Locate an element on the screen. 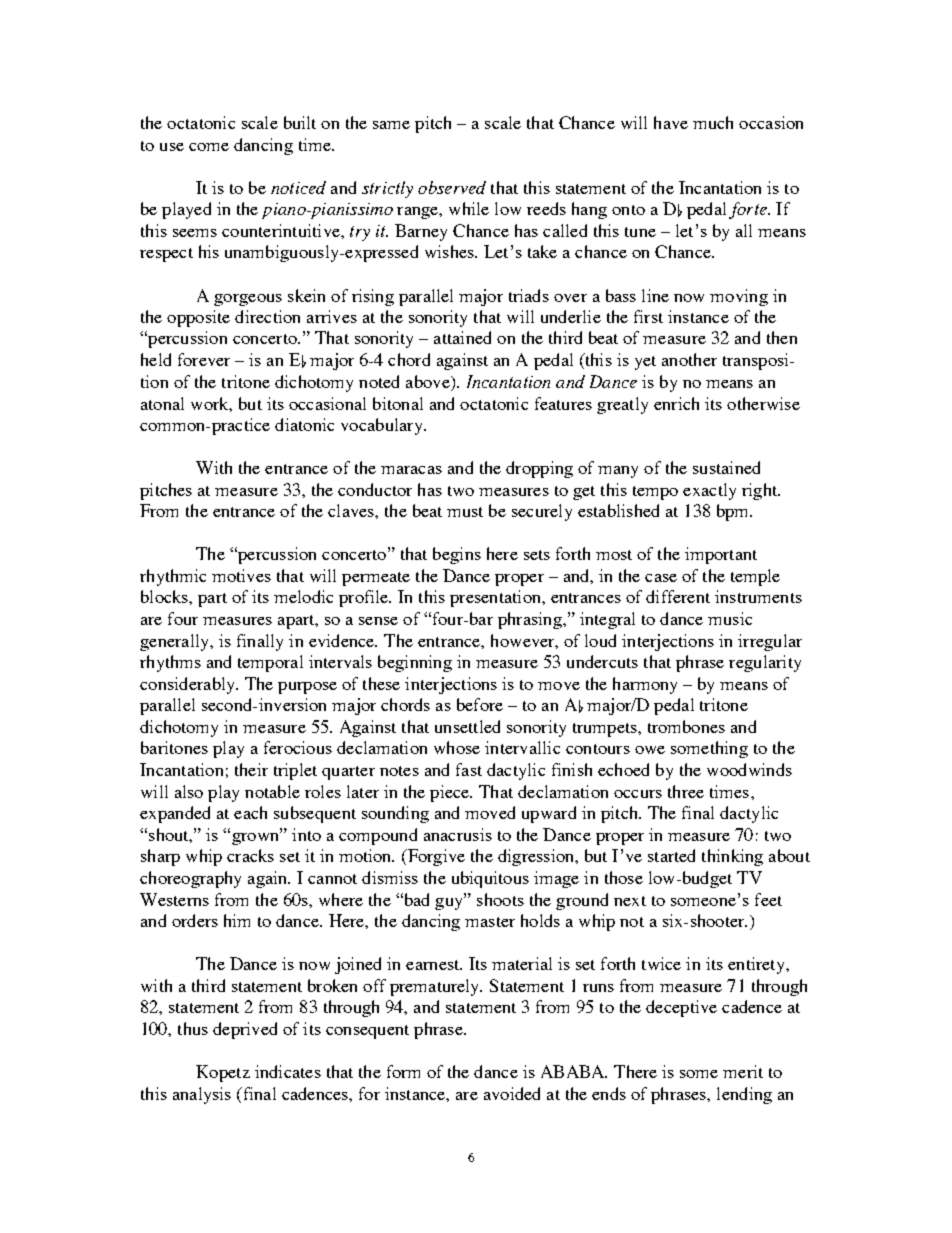 This screenshot has width=952, height=1233. avoided is located at coordinates (512, 1093).
